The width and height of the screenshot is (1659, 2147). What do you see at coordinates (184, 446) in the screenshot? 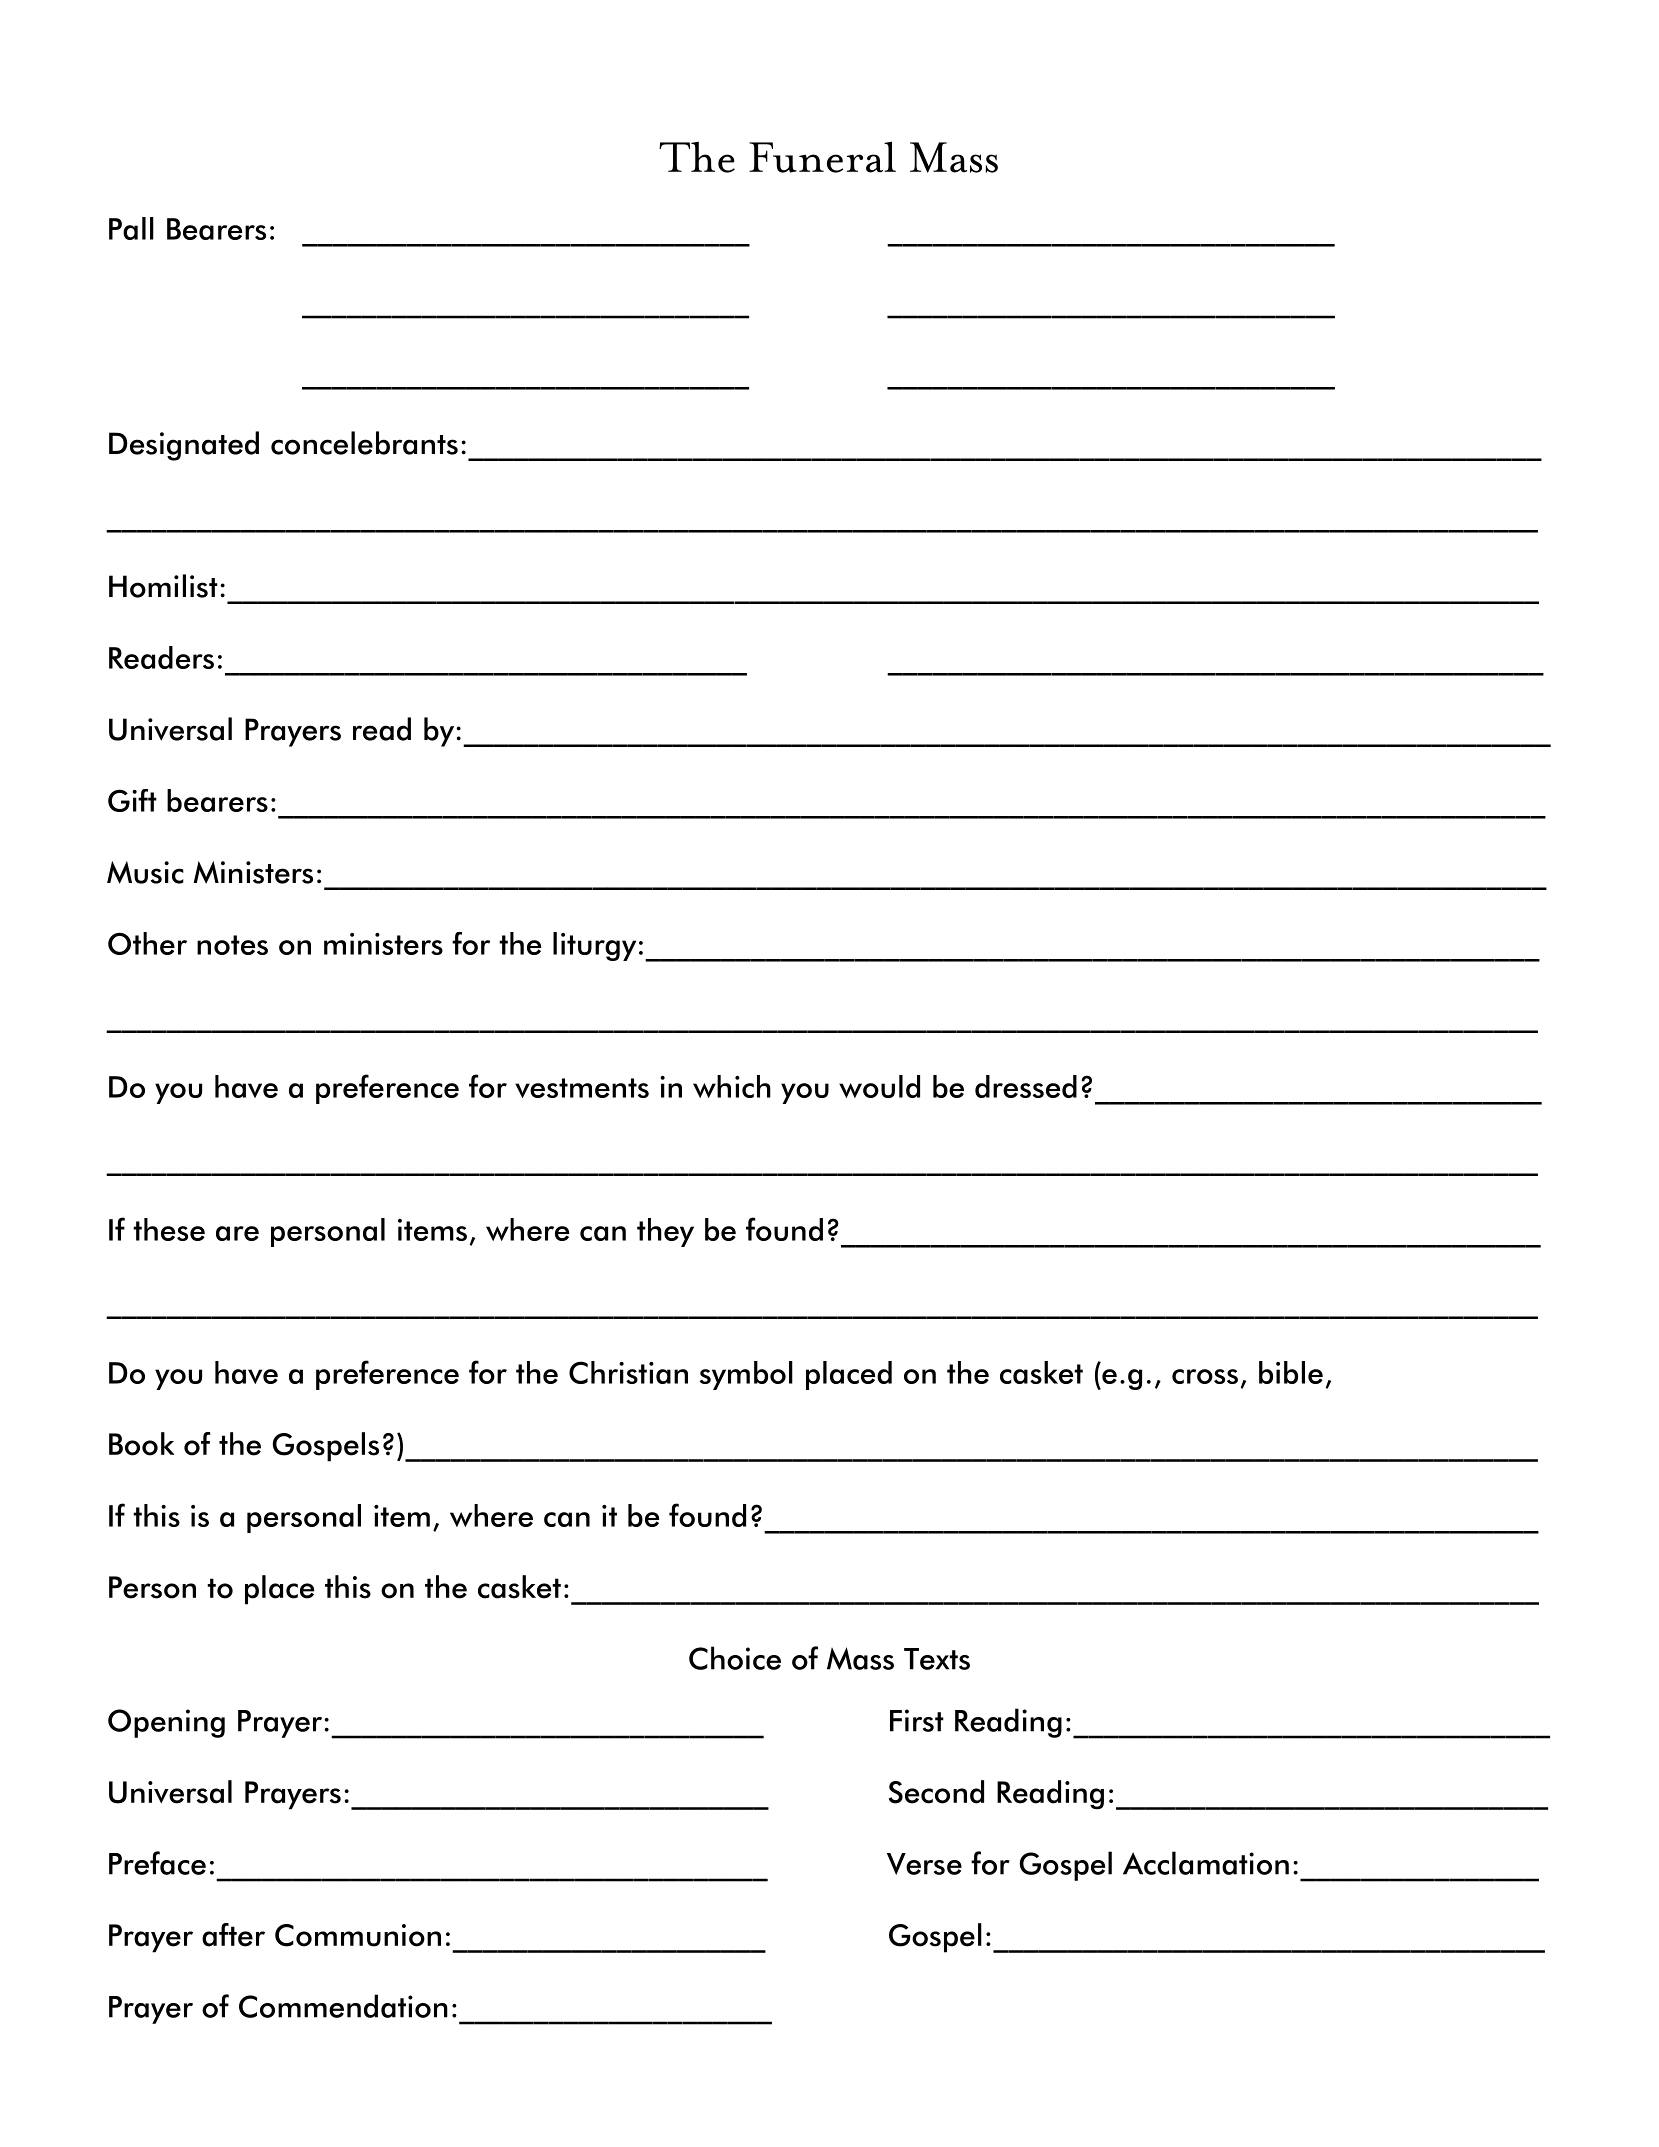
I see `Designated` at bounding box center [184, 446].
